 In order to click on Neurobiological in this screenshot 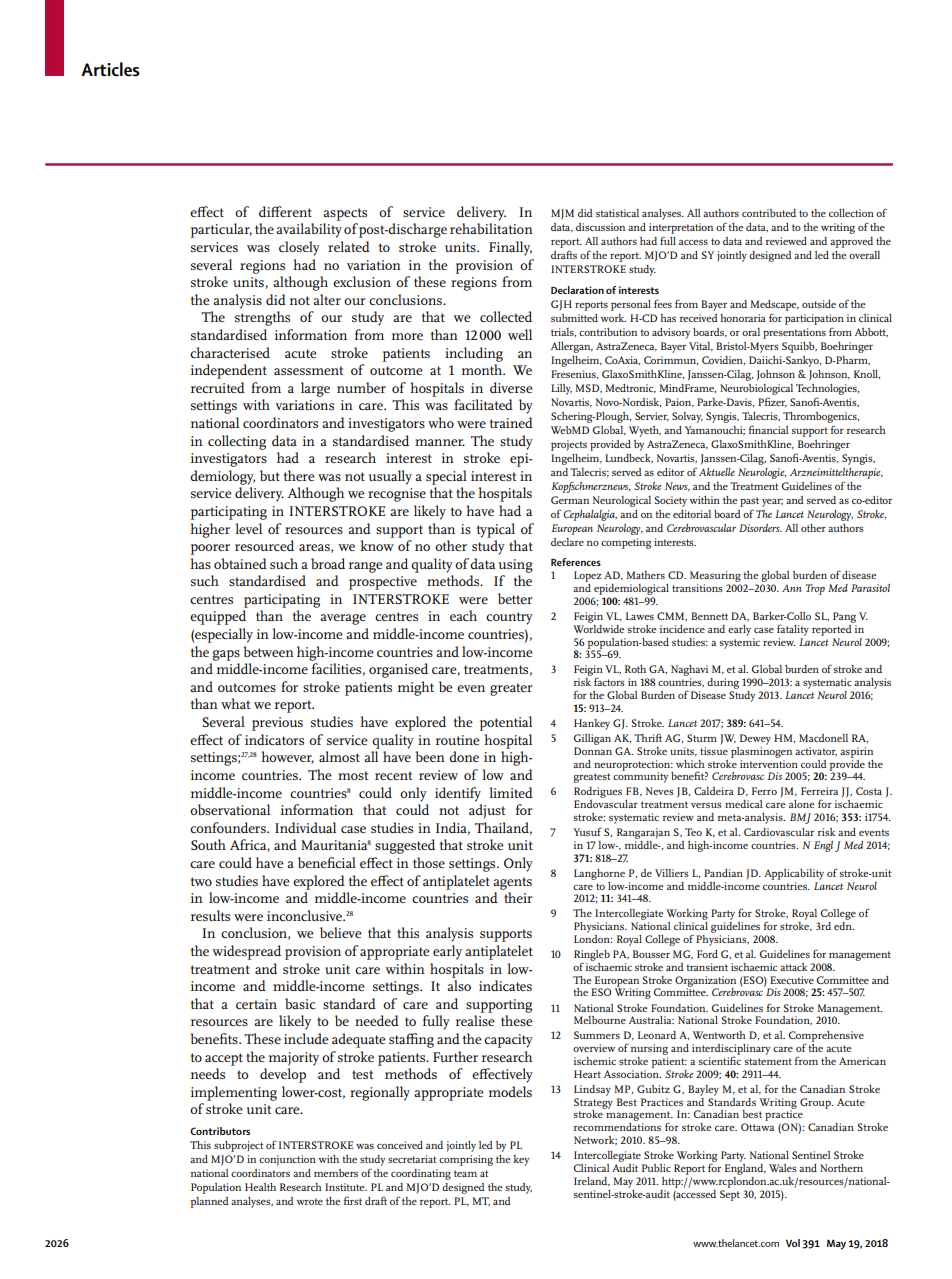, I will do `click(756, 389)`.
